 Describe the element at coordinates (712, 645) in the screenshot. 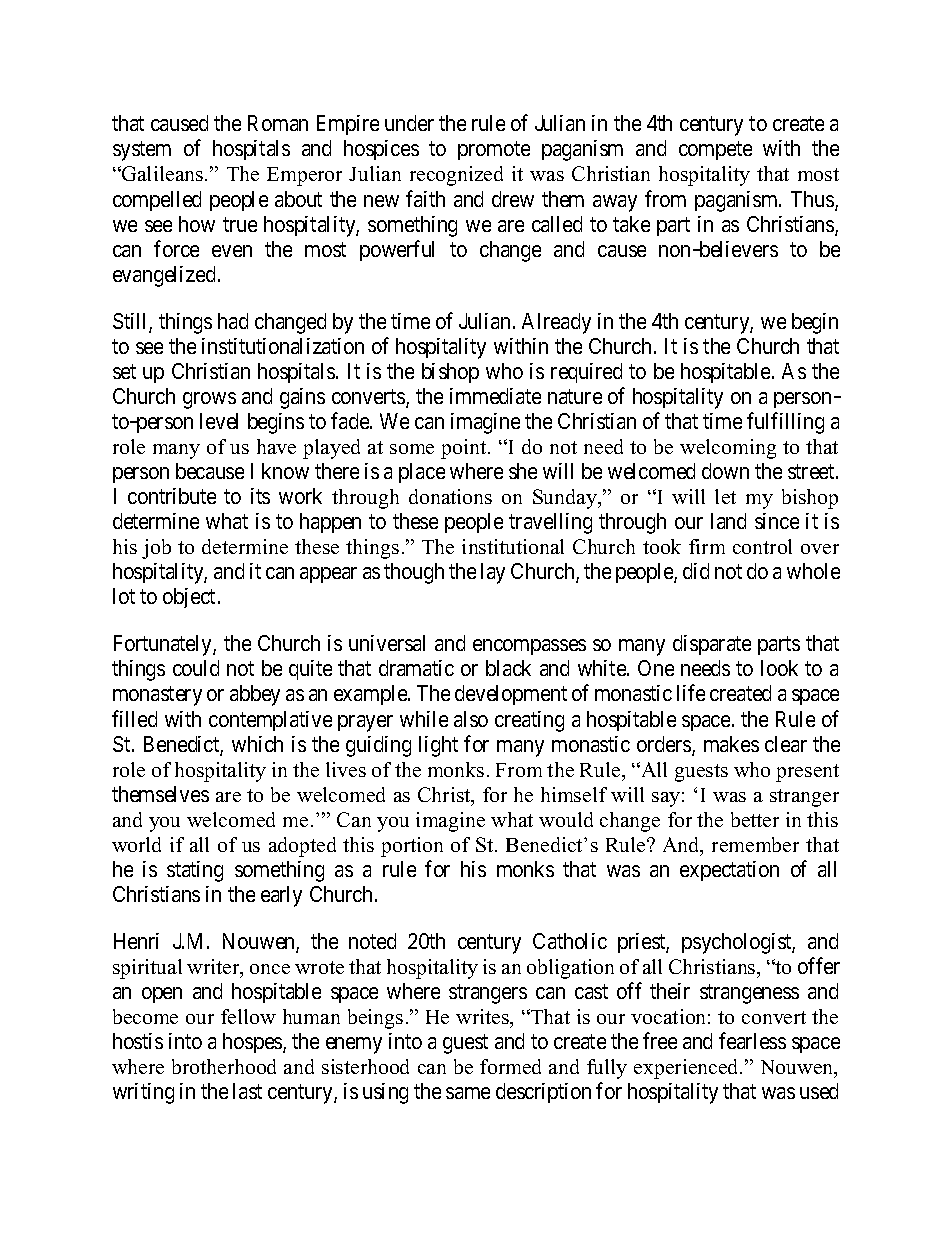

I see `disparate` at that location.
